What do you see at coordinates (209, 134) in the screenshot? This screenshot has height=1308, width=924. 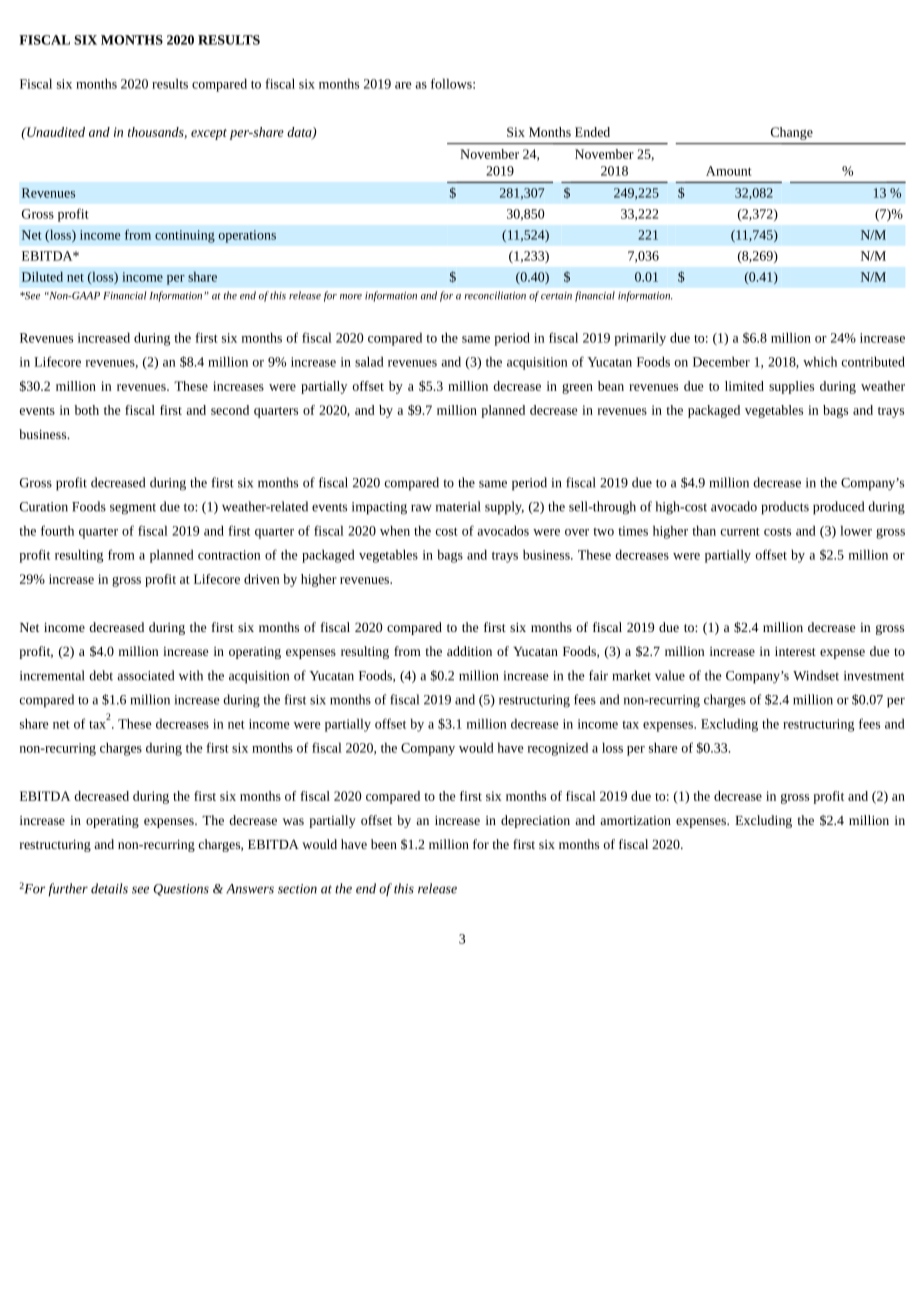 I see `except` at bounding box center [209, 134].
